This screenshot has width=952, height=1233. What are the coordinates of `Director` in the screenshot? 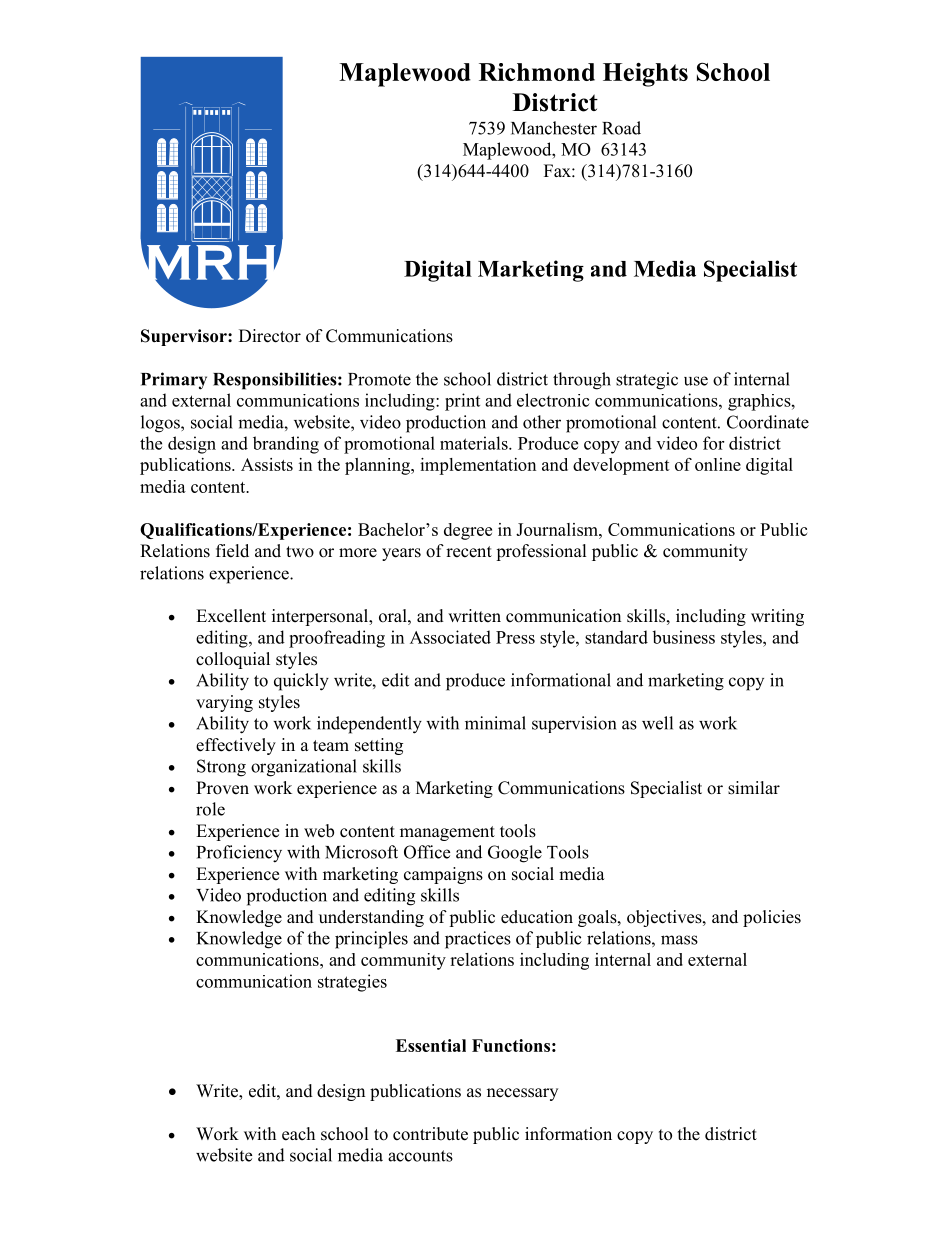 It's located at (270, 336).
